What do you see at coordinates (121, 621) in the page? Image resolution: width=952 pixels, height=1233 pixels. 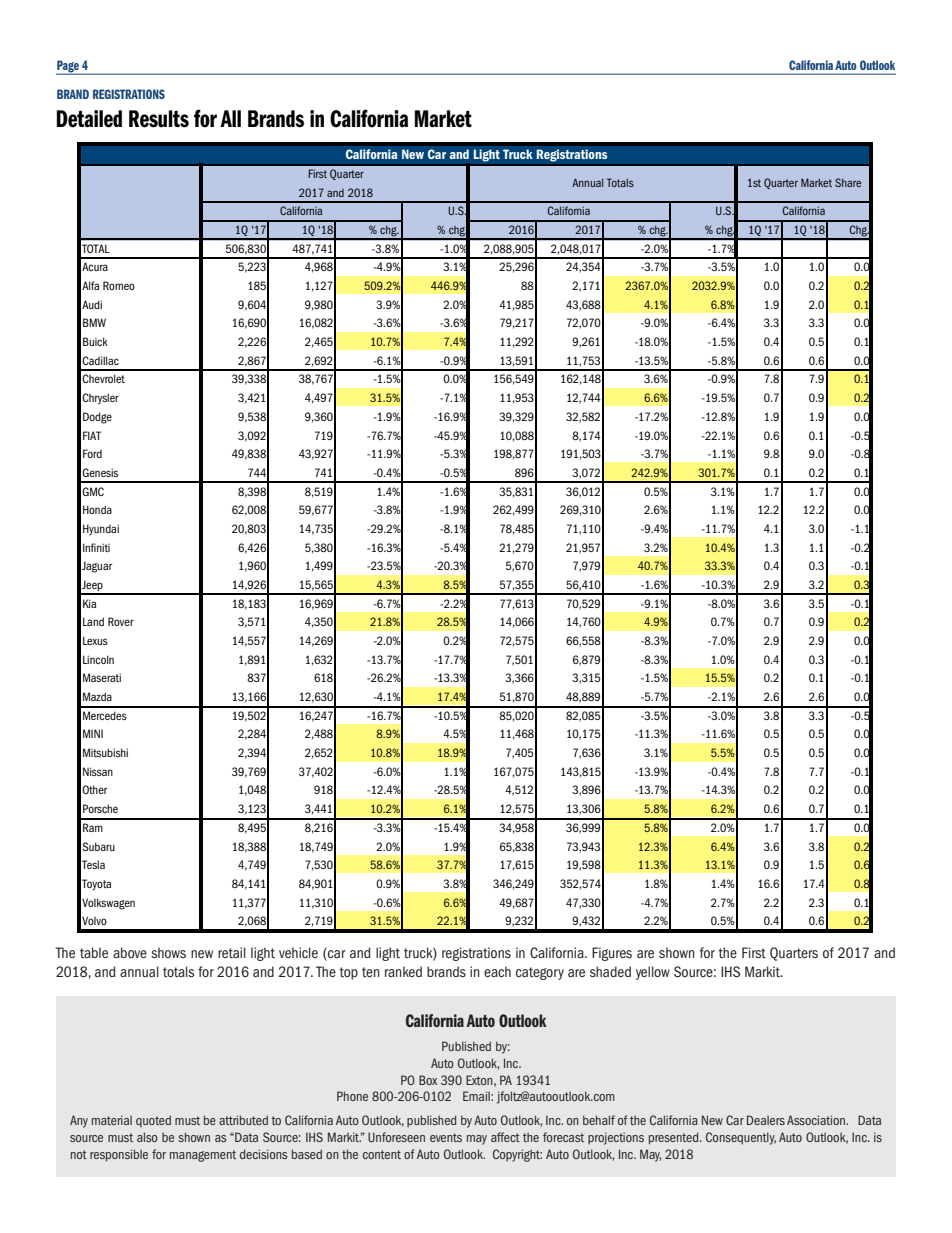 I see `Rover` at bounding box center [121, 621].
